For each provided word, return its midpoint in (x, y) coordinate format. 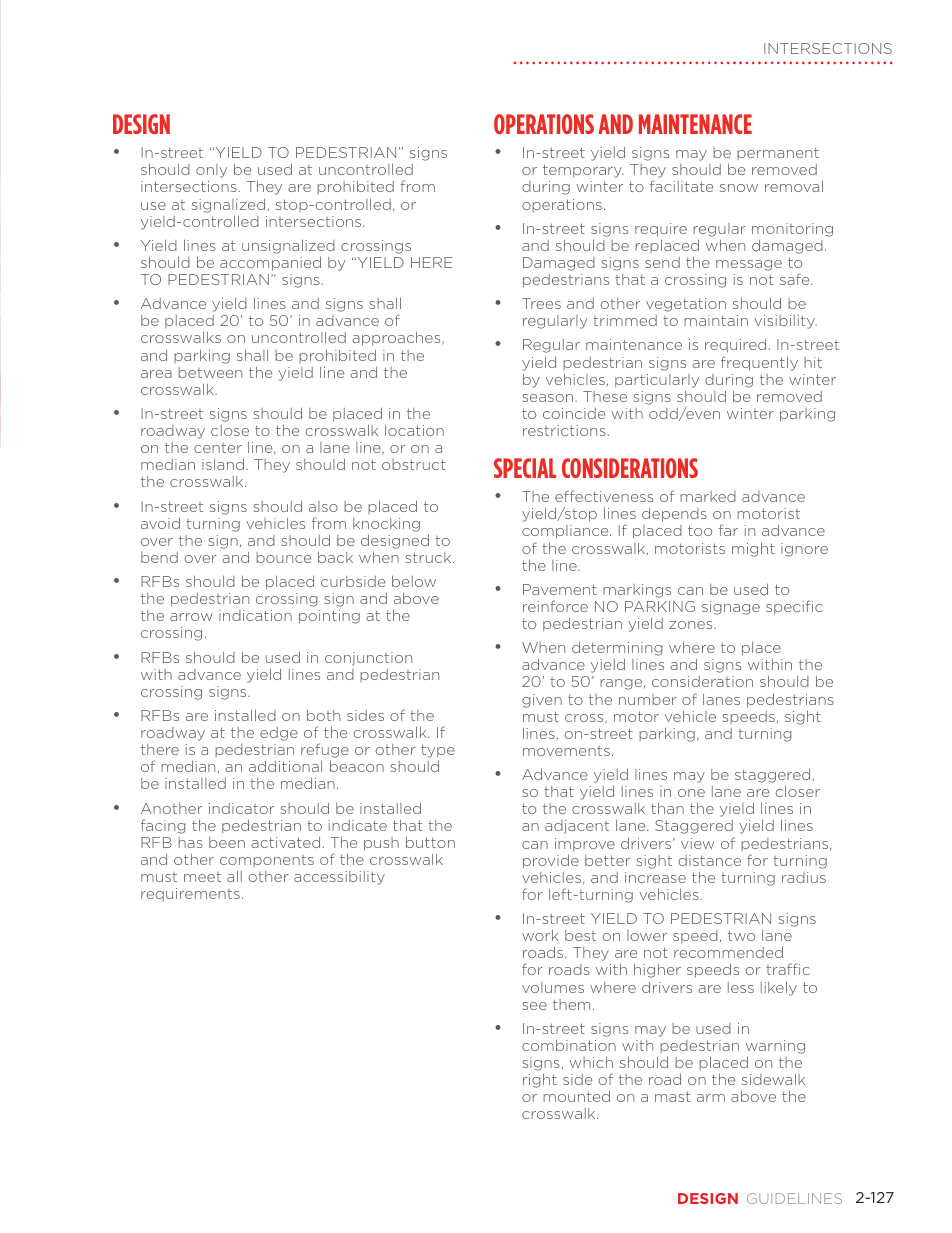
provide (551, 861)
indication (255, 615)
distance (710, 860)
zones (692, 625)
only (211, 171)
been (227, 842)
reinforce (555, 606)
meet (202, 877)
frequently (759, 363)
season (549, 398)
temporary (583, 171)
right (540, 1081)
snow (739, 188)
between (210, 372)
